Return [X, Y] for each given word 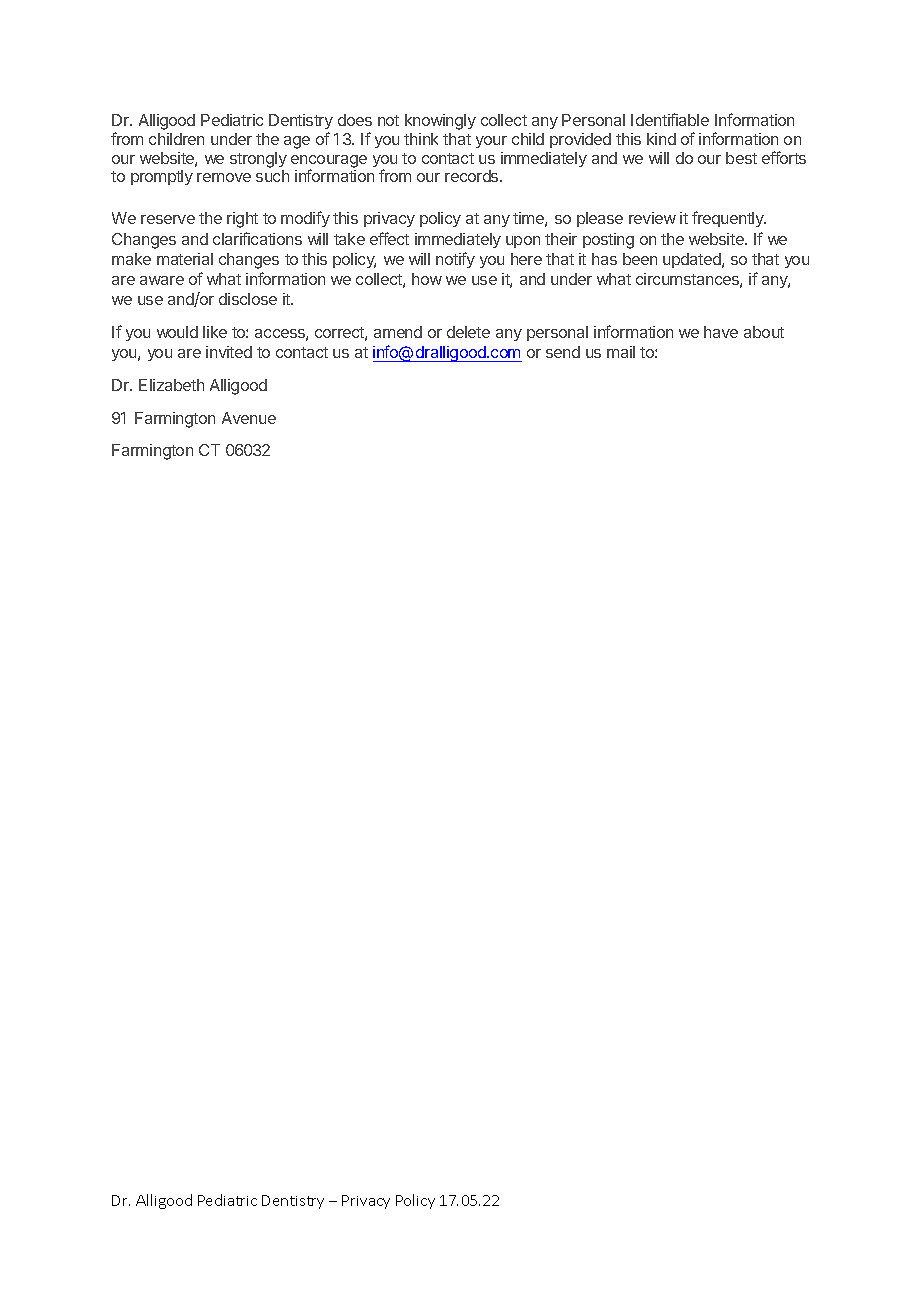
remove [224, 177]
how [427, 279]
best [741, 158]
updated [693, 260]
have [721, 332]
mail [621, 352]
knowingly [440, 122]
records [473, 176]
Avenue [249, 418]
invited [229, 352]
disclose [248, 299]
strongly [258, 160]
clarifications [257, 238]
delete [468, 332]
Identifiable [670, 119]
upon [523, 242]
